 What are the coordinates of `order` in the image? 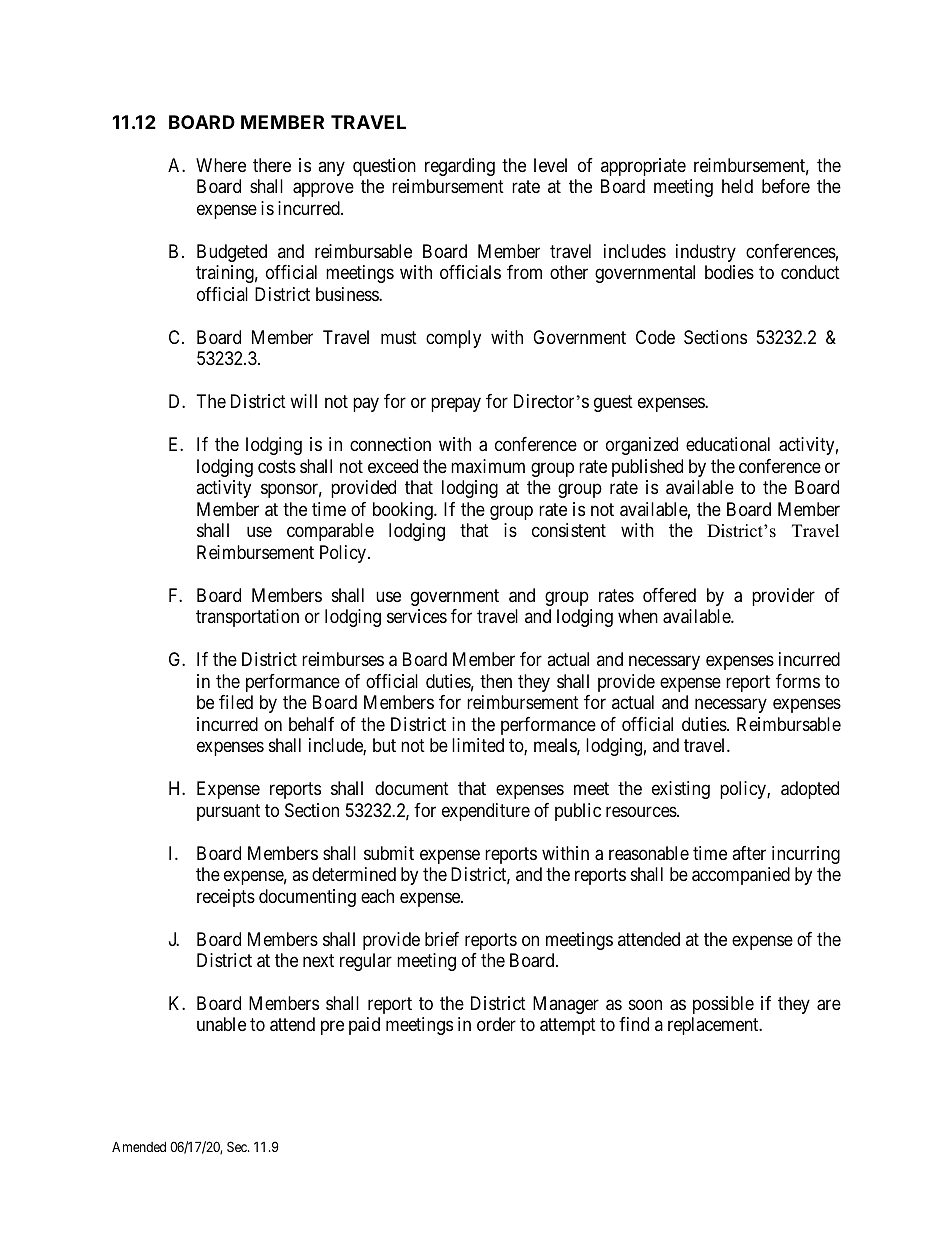 It's located at (496, 1024).
